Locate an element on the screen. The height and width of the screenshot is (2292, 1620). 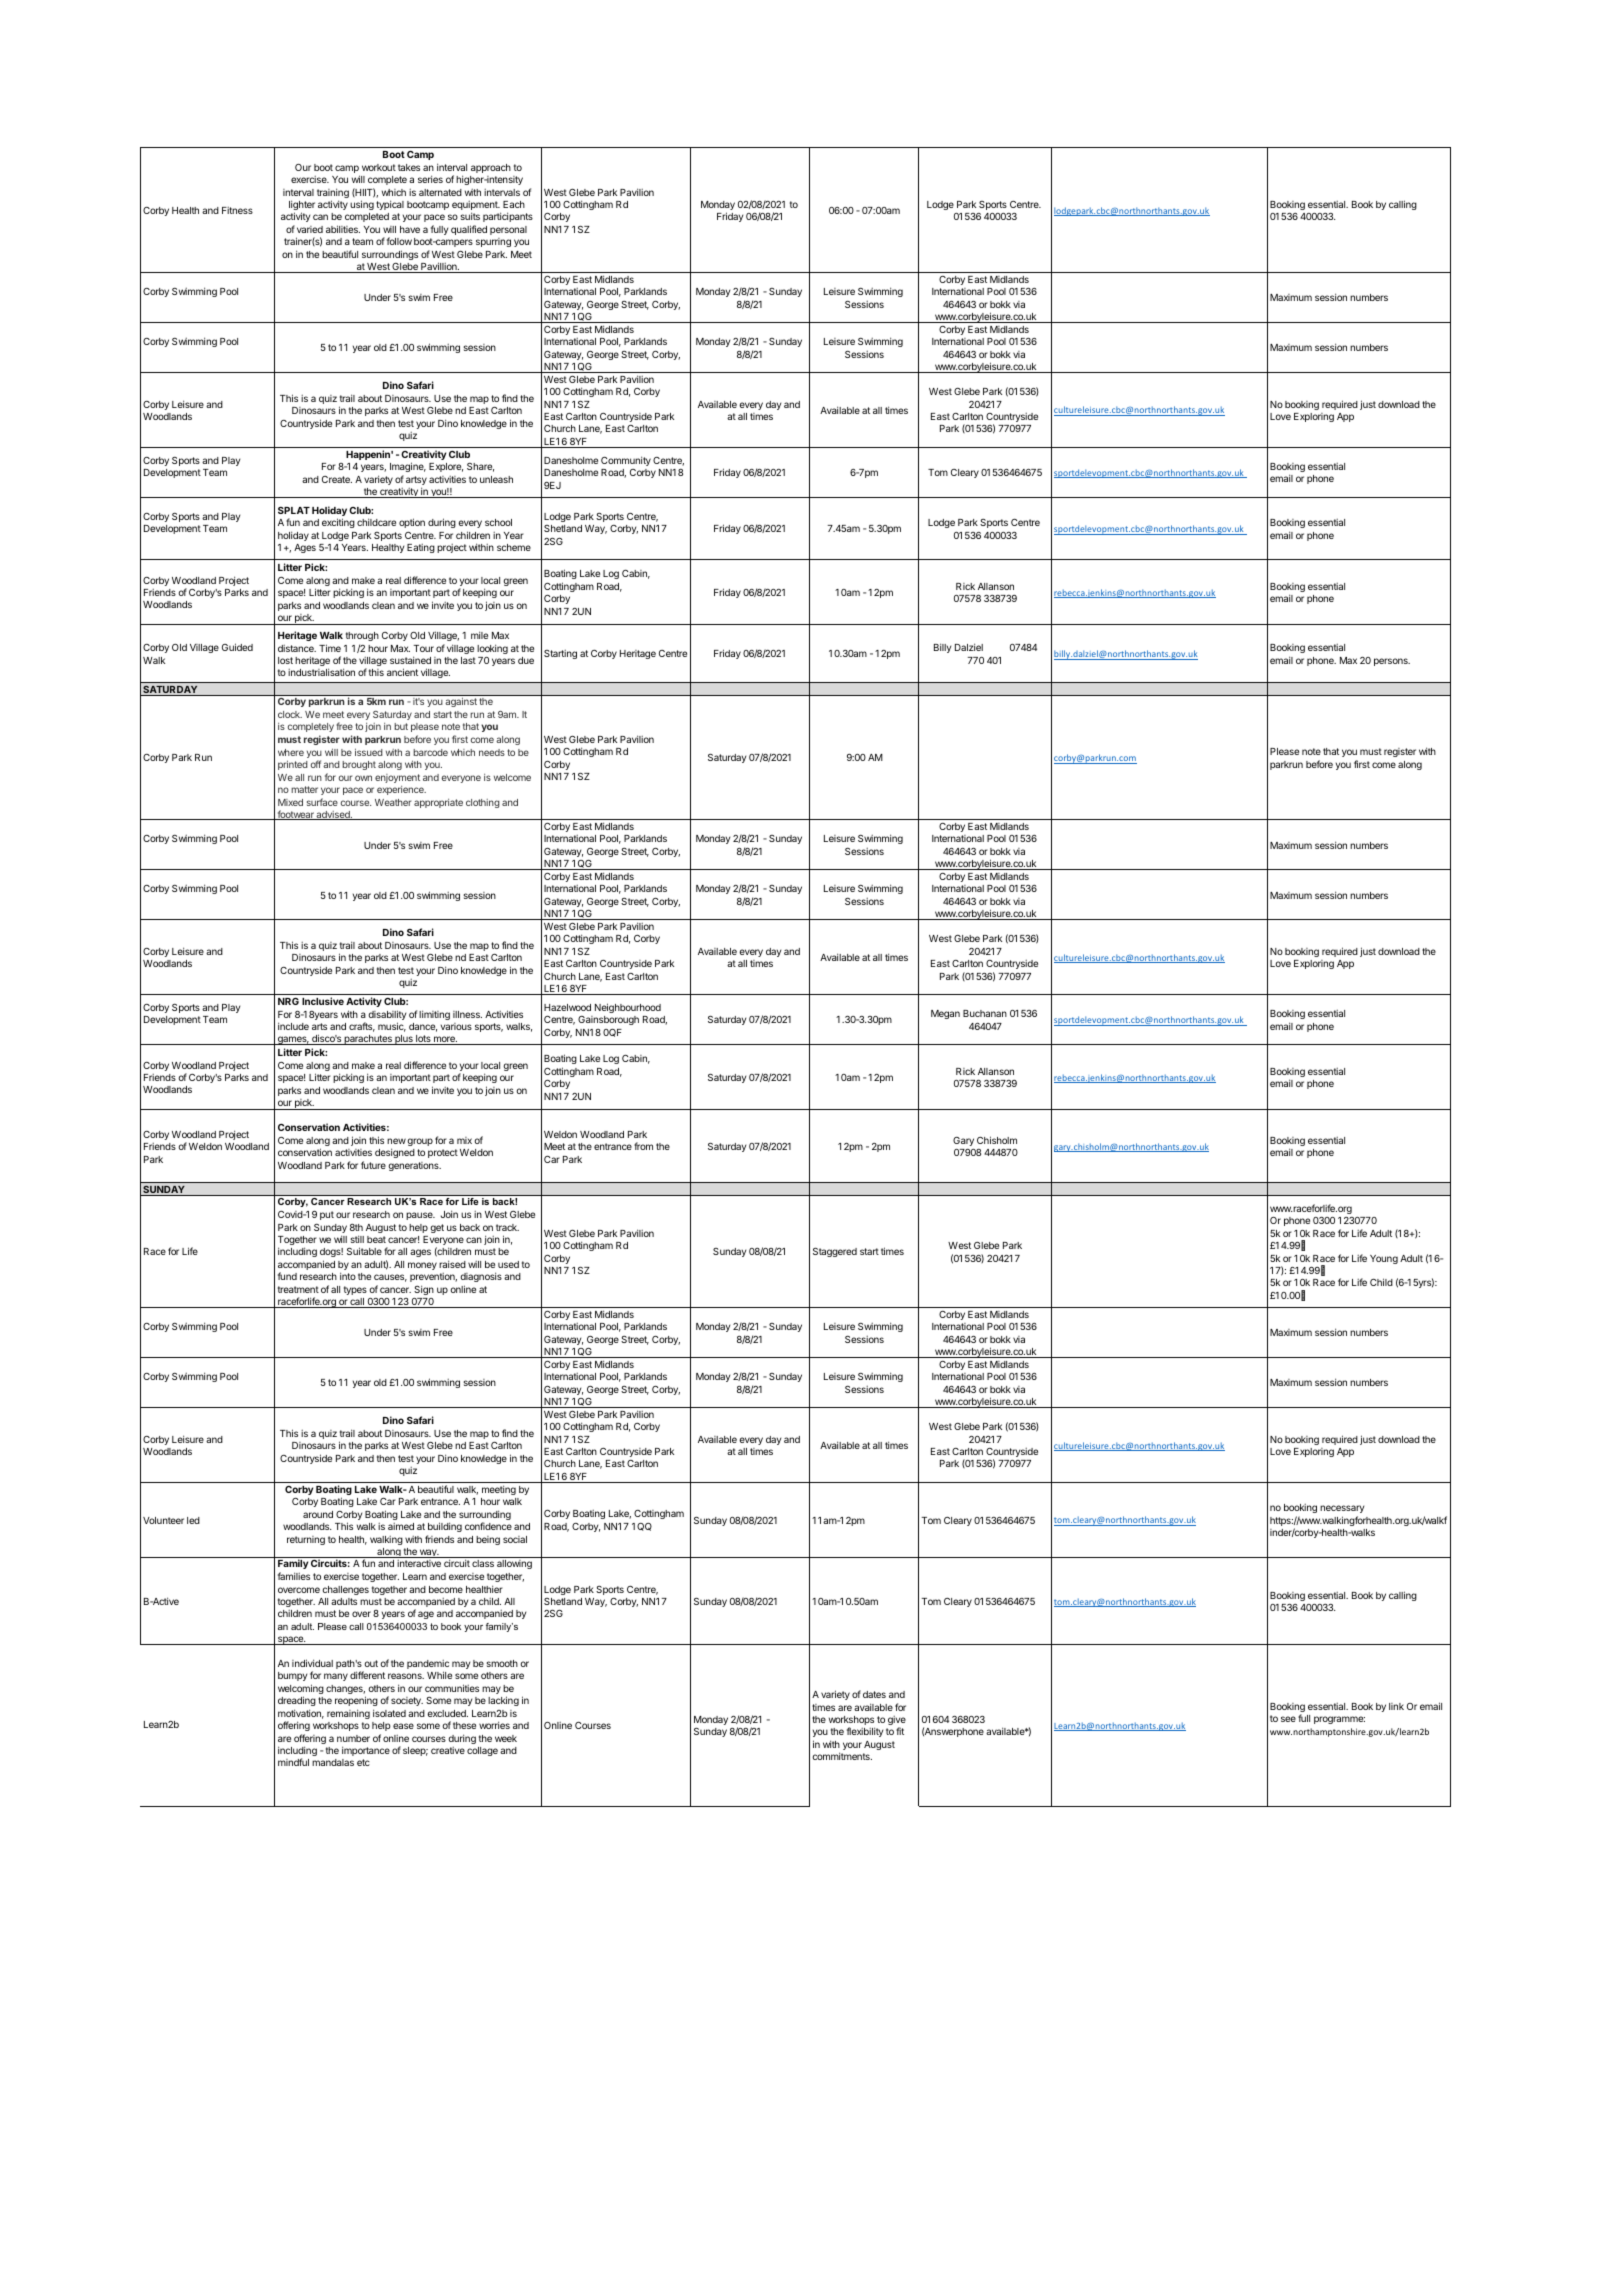
lighter is located at coordinates (302, 206).
